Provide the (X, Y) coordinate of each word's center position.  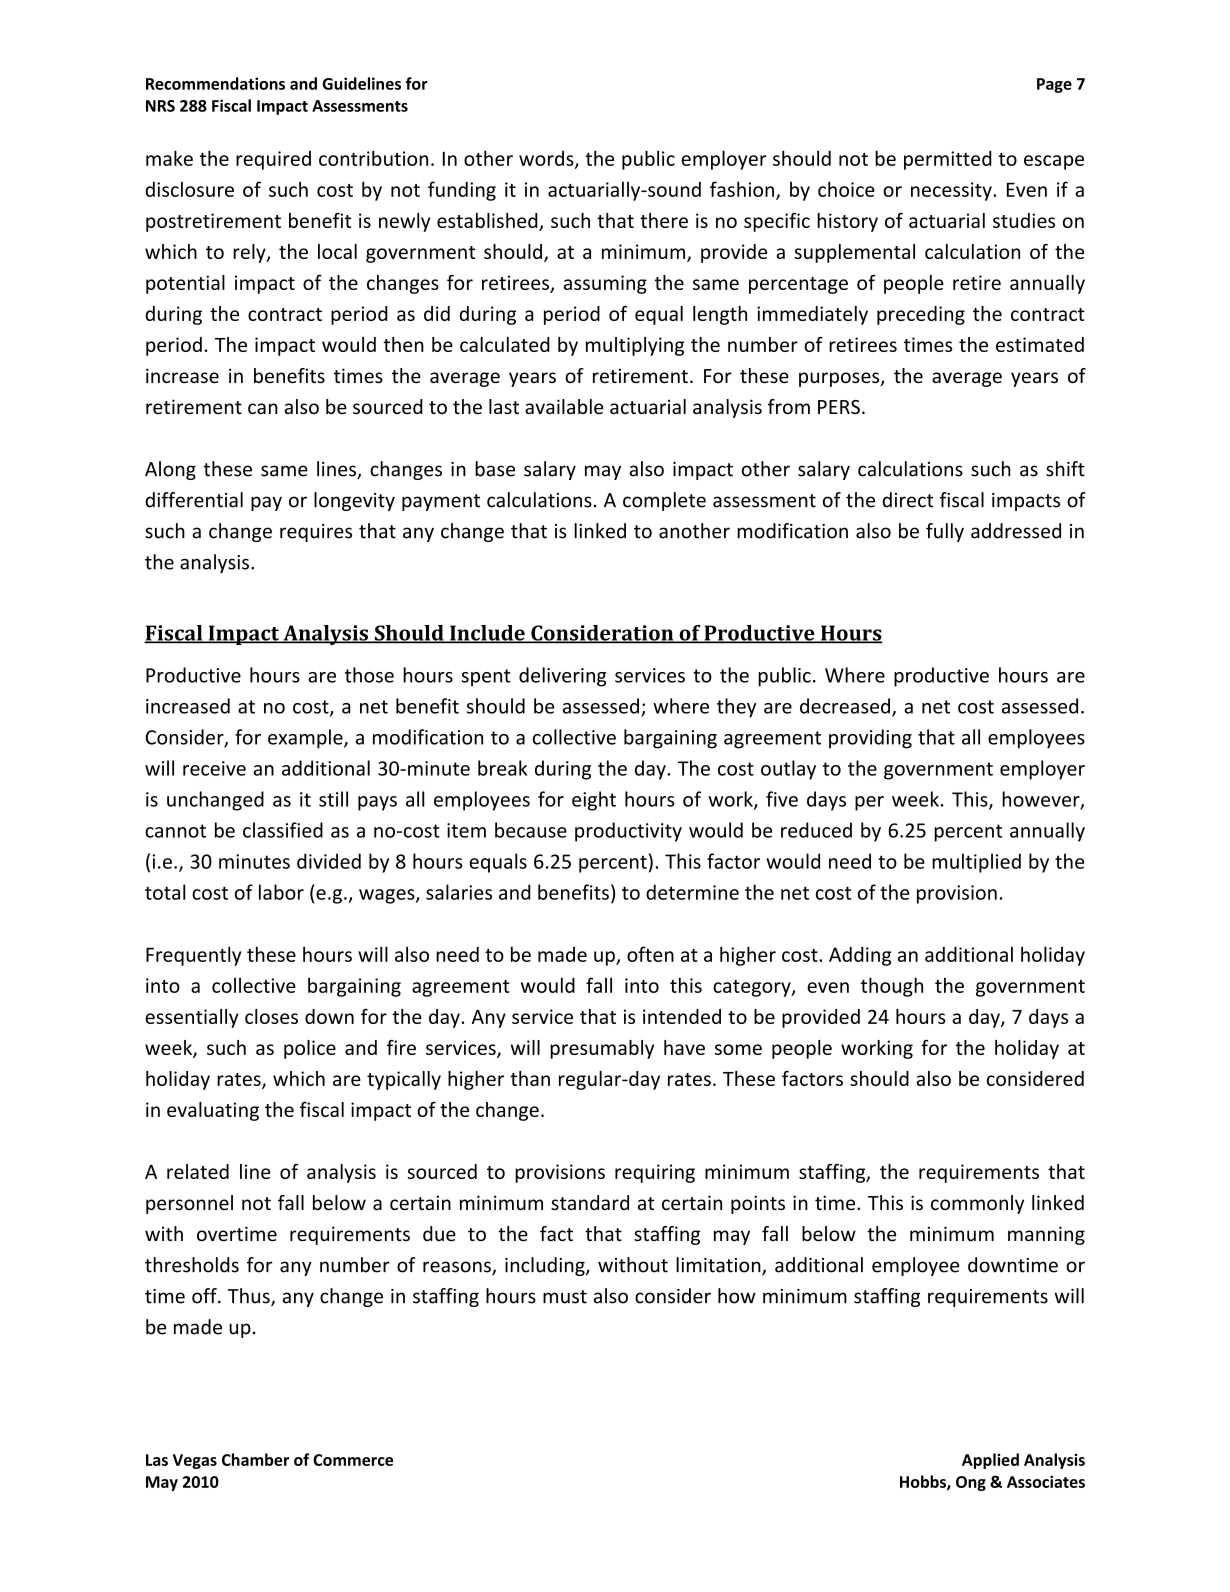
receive (214, 768)
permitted (948, 160)
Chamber (255, 1459)
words (547, 159)
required (273, 160)
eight (594, 801)
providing (870, 739)
